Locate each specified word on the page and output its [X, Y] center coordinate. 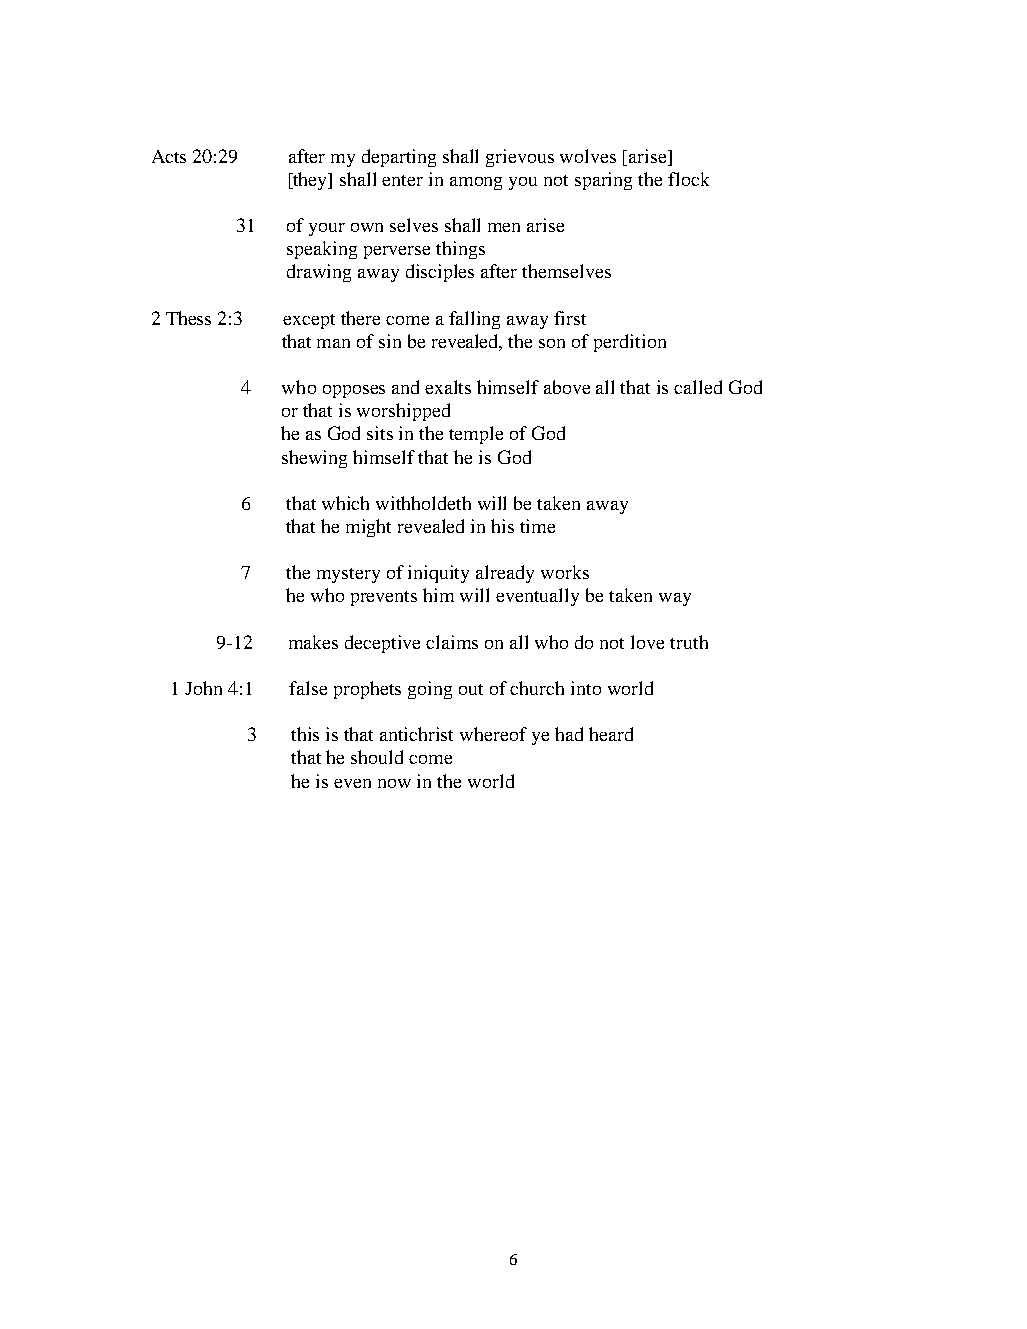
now [394, 783]
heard [611, 734]
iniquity [438, 574]
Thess [188, 318]
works [565, 572]
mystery [348, 575]
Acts [169, 156]
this [305, 734]
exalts [448, 387]
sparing [603, 181]
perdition [630, 343]
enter [402, 180]
